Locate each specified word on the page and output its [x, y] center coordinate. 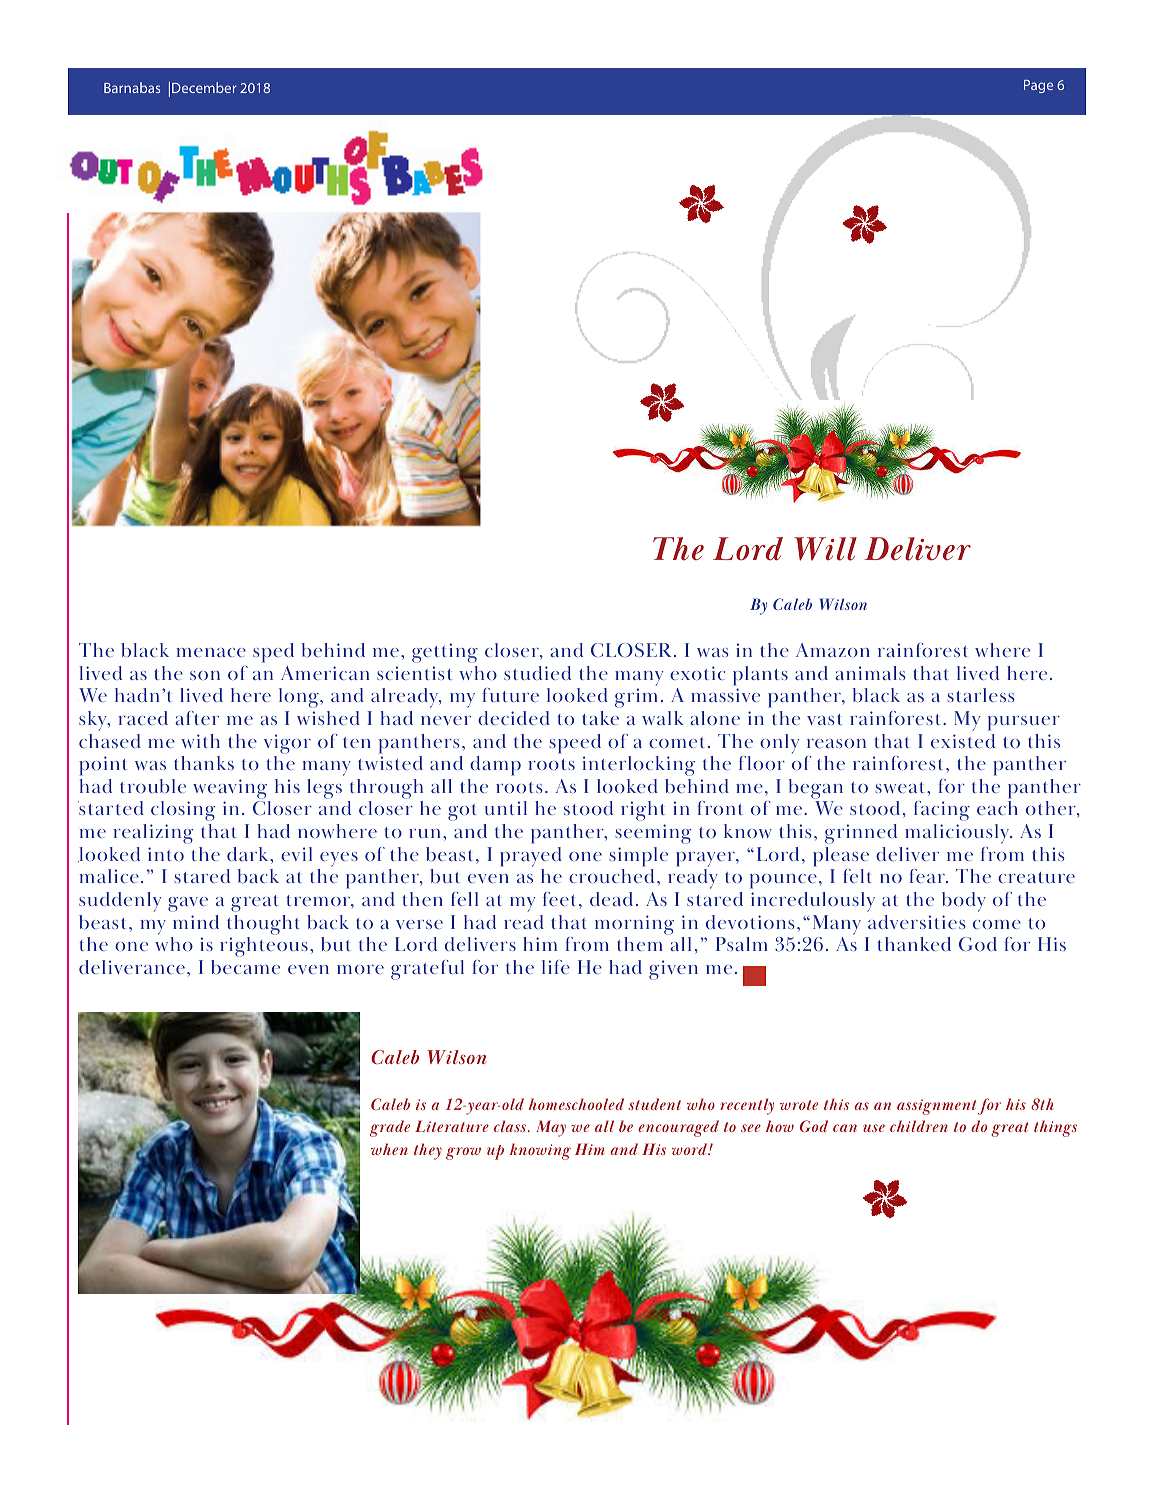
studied [537, 673]
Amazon [833, 650]
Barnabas [132, 87]
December [204, 87]
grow [463, 1153]
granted [472, 1323]
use [874, 1128]
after [197, 718]
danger [910, 704]
